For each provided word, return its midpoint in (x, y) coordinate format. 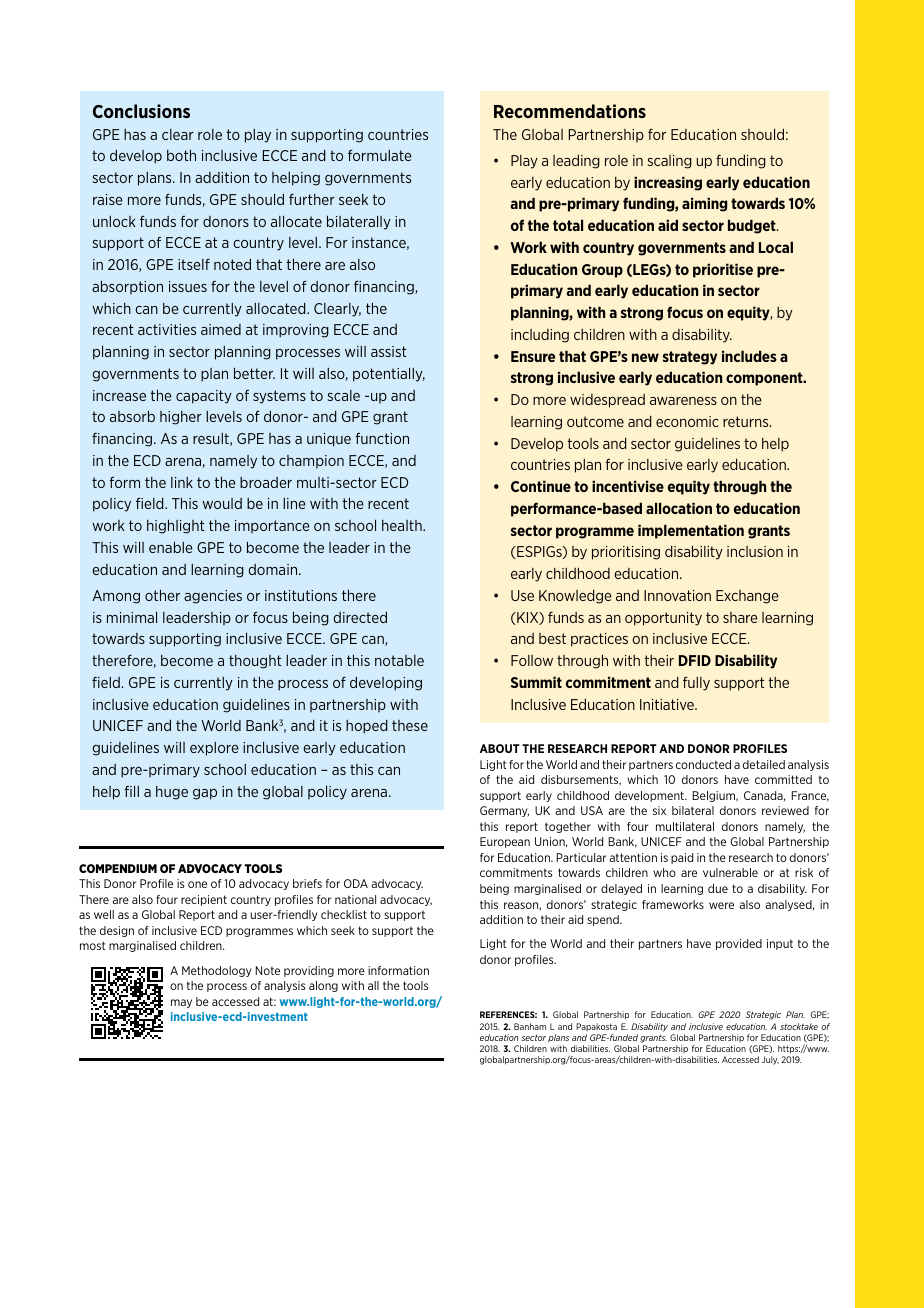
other (162, 595)
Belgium (714, 796)
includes (749, 356)
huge (172, 793)
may (181, 1003)
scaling (669, 162)
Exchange (747, 597)
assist (389, 351)
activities (167, 329)
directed (360, 617)
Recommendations (570, 111)
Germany (504, 811)
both (181, 155)
